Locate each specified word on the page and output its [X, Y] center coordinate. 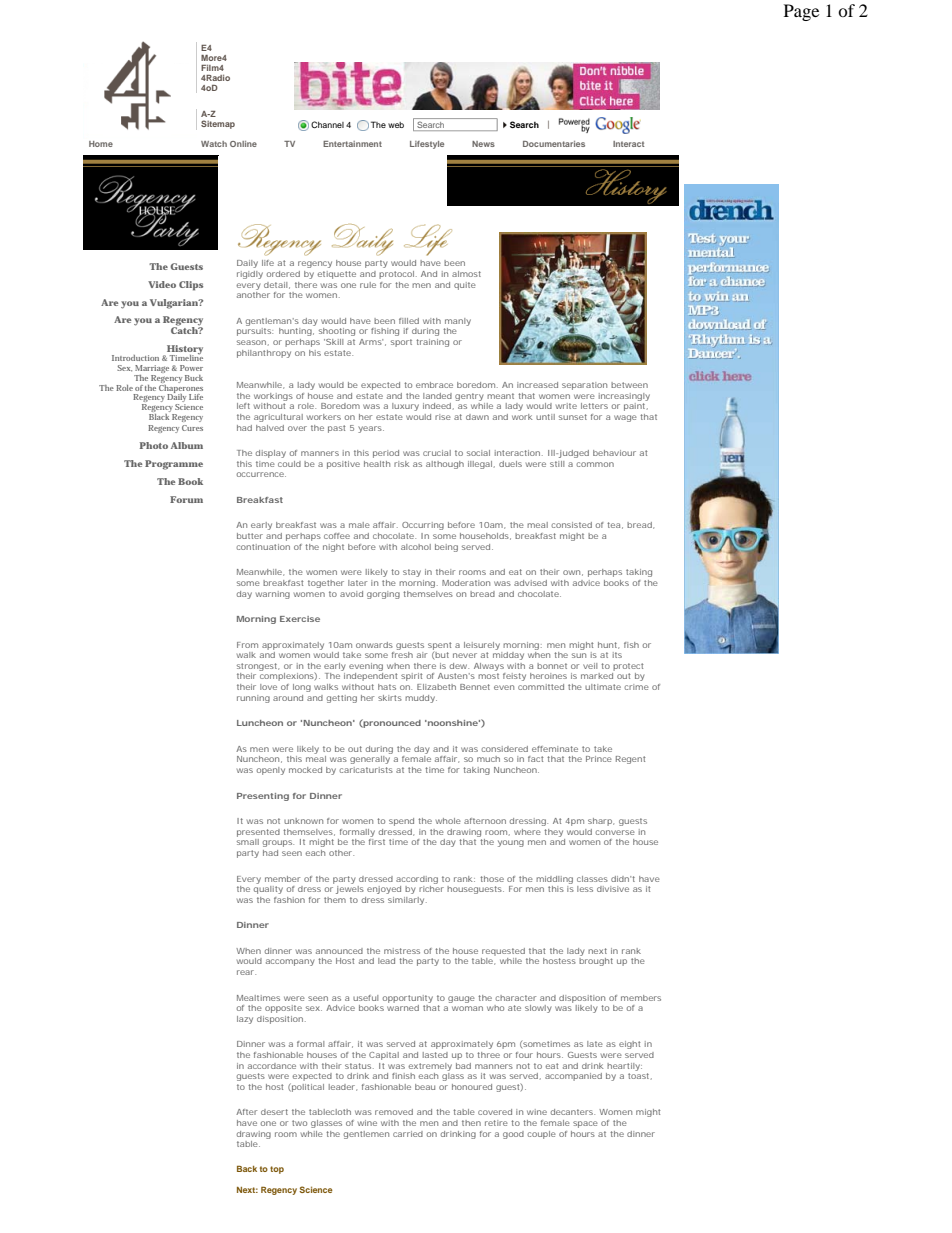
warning [273, 595]
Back [247, 1168]
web [396, 125]
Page [801, 12]
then [471, 1123]
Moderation [466, 583]
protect [628, 667]
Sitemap [218, 124]
